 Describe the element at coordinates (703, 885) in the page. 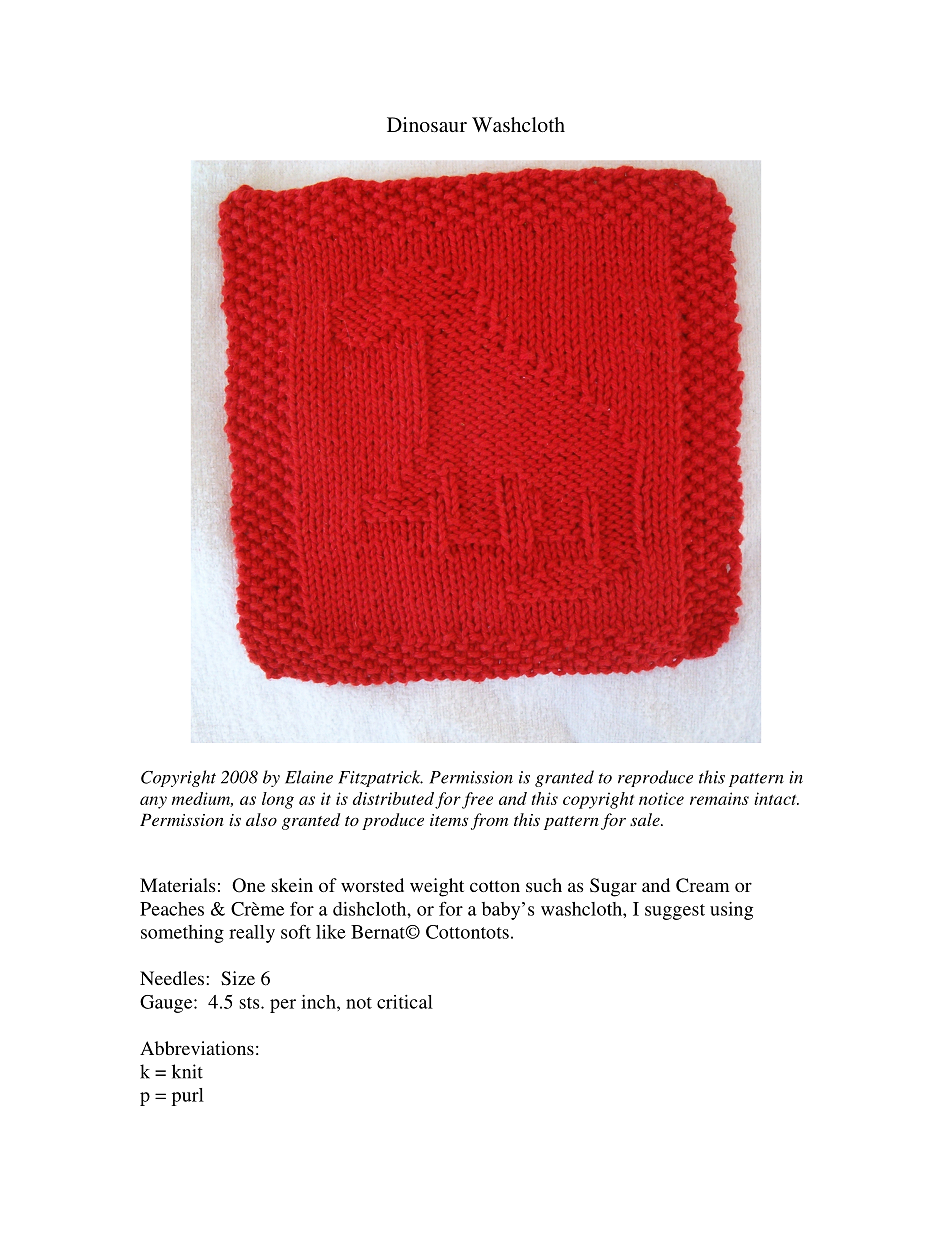

I see `Cream` at that location.
